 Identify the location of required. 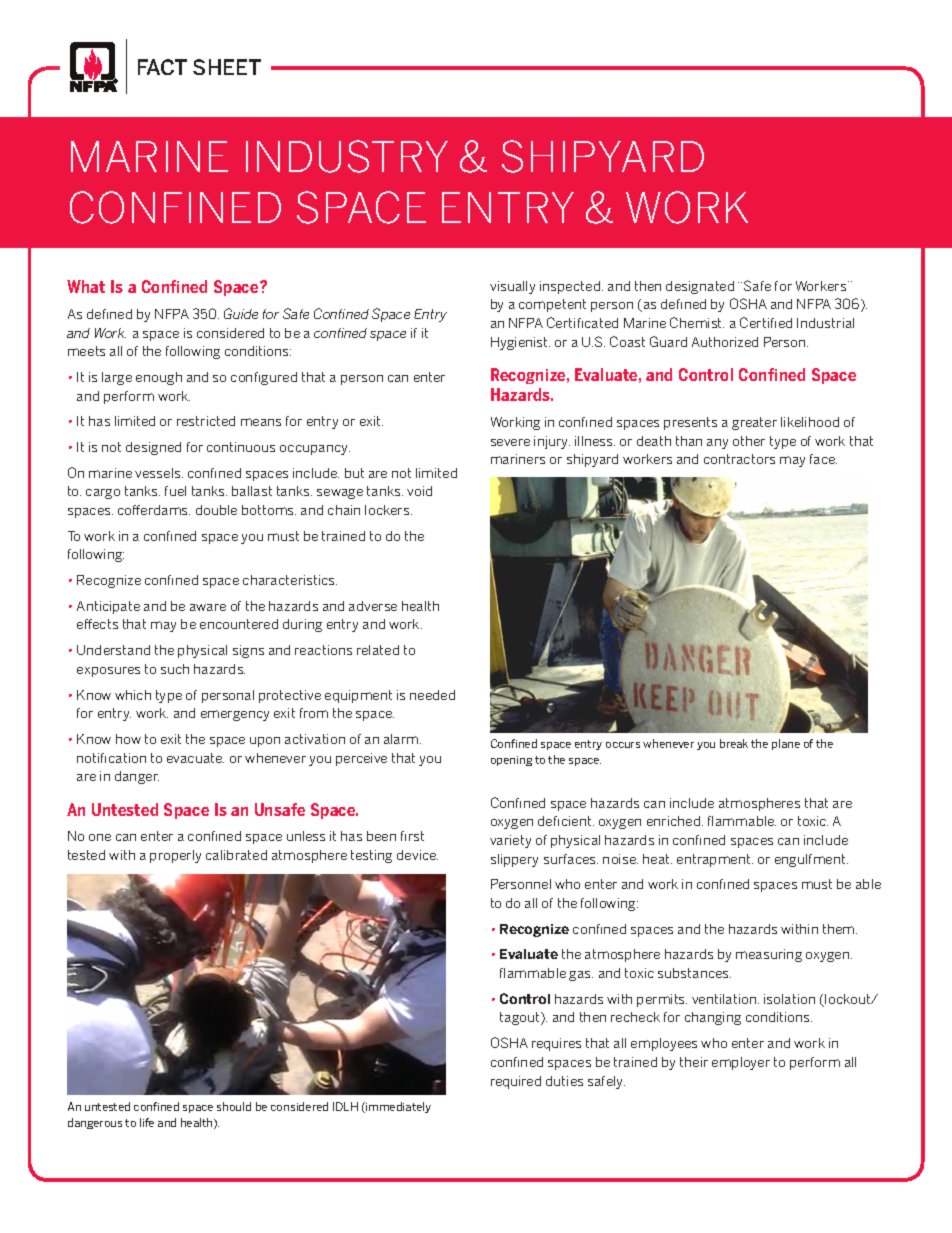
(516, 1082).
